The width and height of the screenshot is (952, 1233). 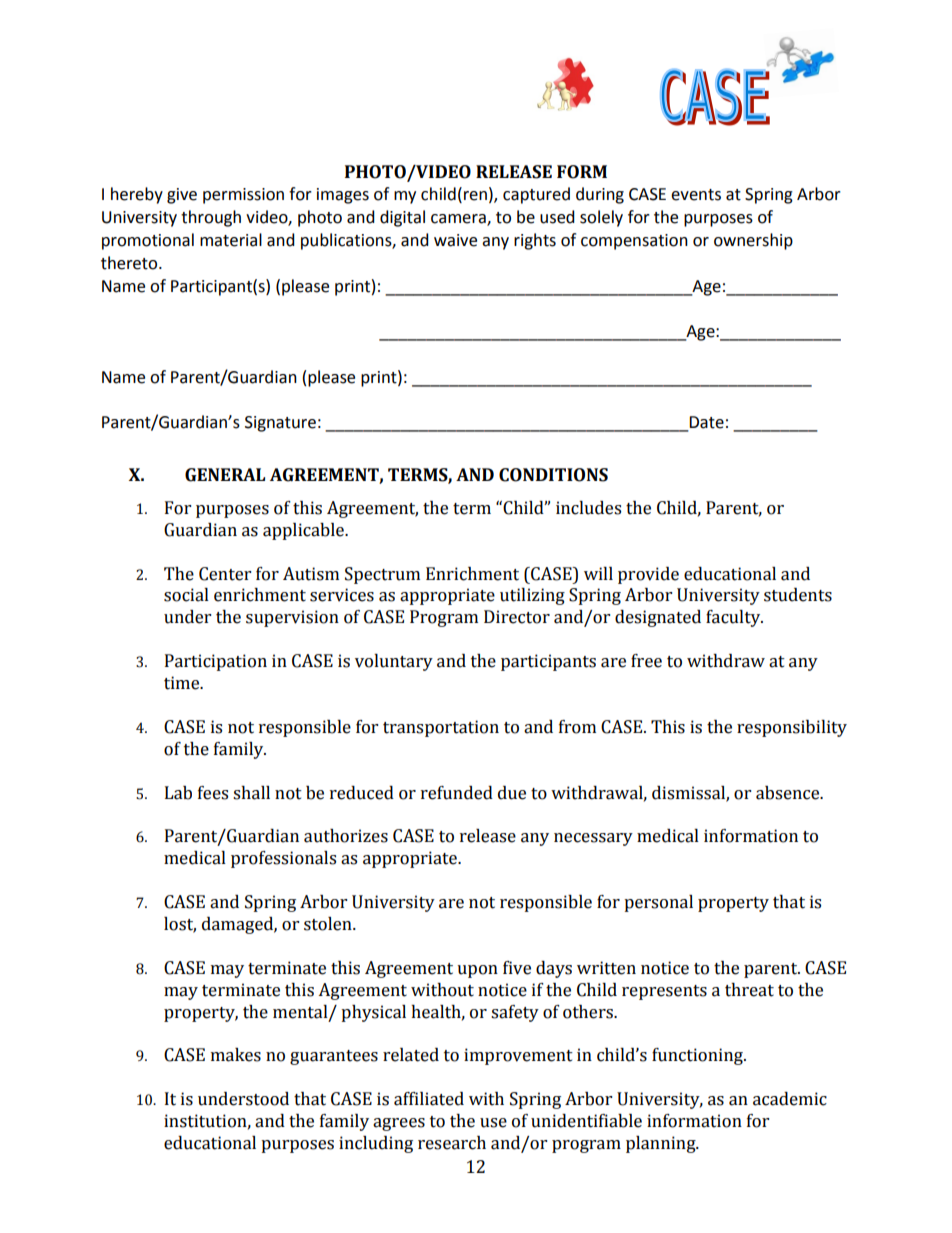 What do you see at coordinates (213, 793) in the screenshot?
I see `fees` at bounding box center [213, 793].
